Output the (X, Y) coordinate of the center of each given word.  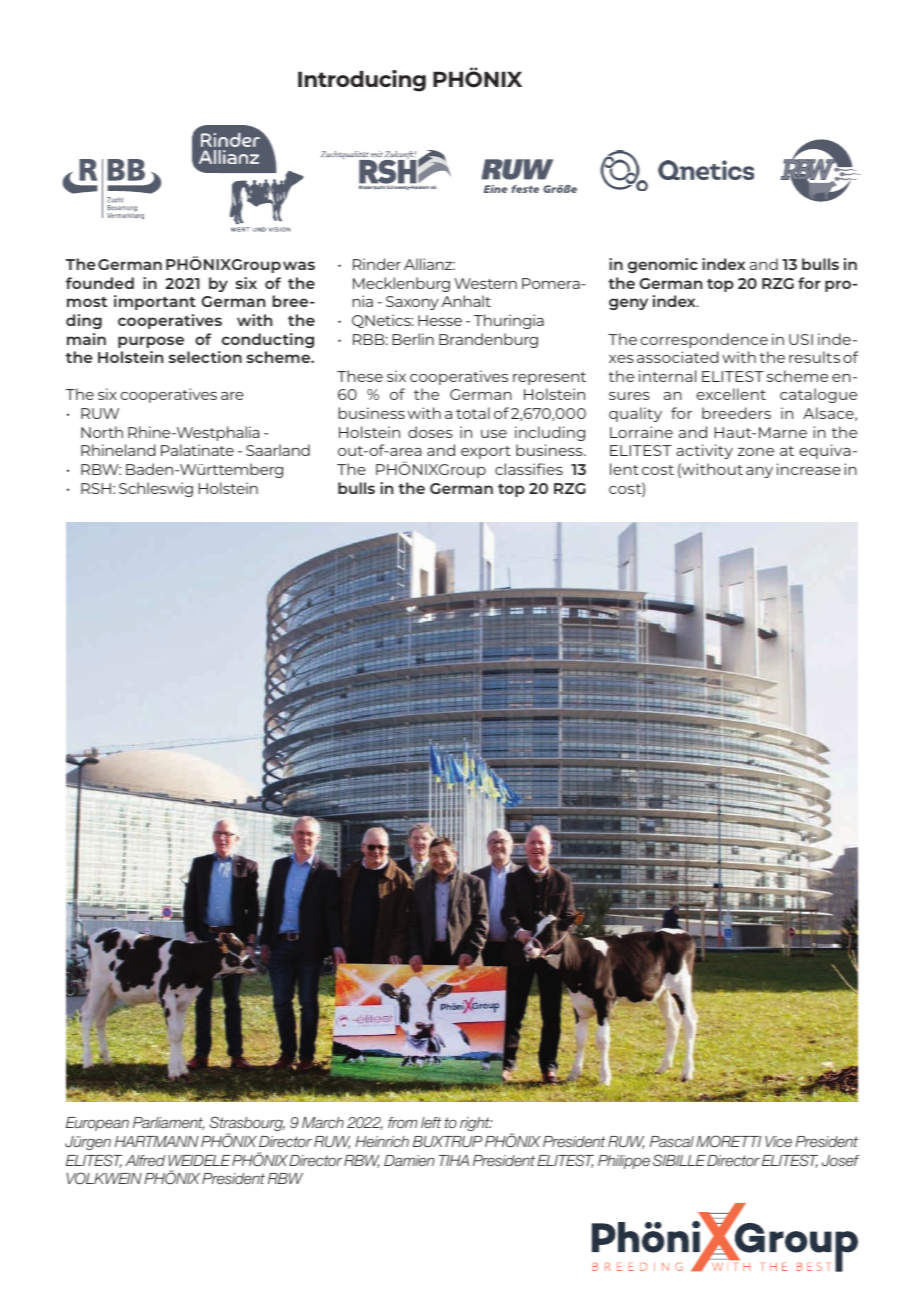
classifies (529, 469)
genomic (663, 265)
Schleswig (156, 489)
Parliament (168, 1123)
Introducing (362, 81)
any (759, 472)
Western (485, 283)
